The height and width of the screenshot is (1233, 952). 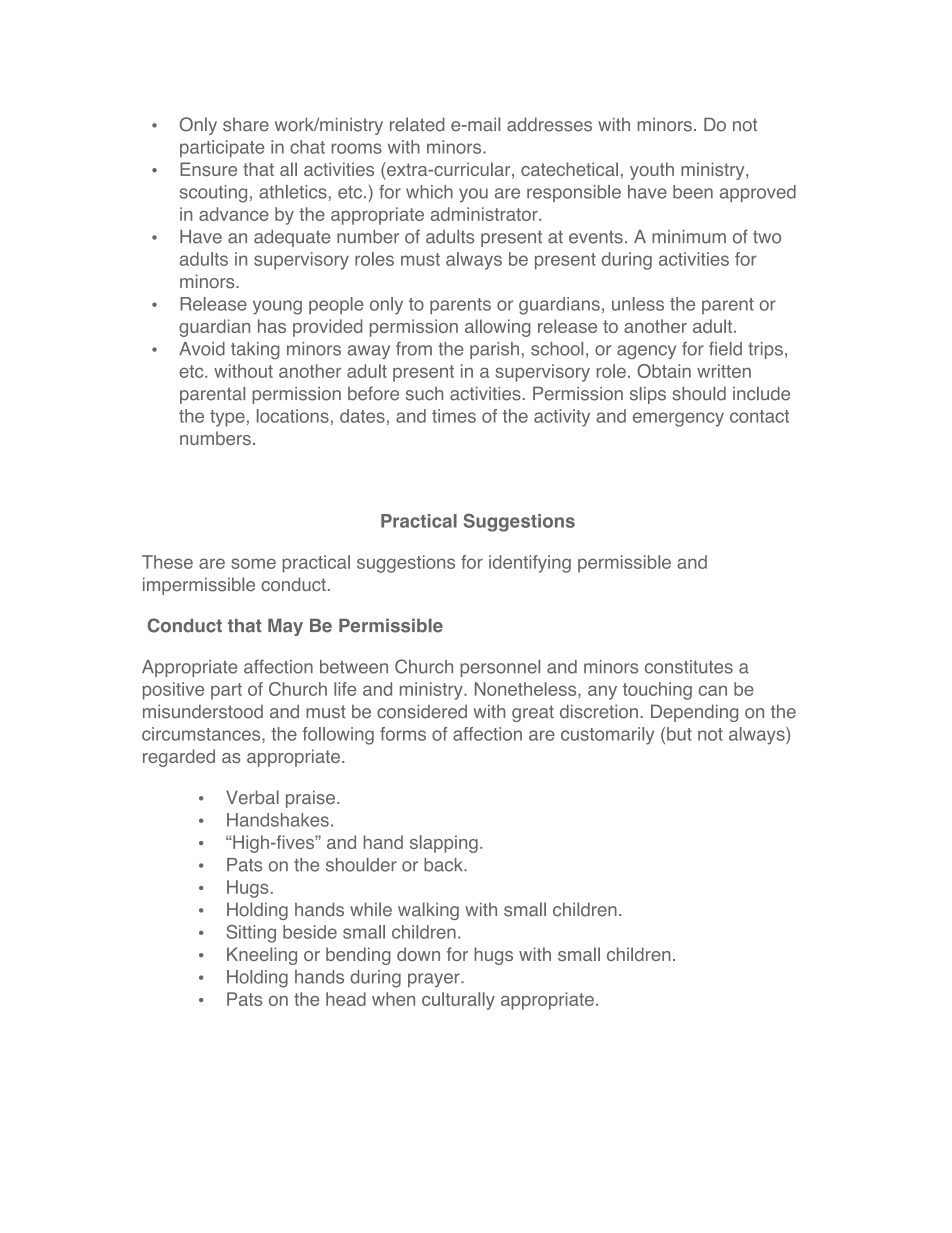 I want to click on considered, so click(x=422, y=711).
